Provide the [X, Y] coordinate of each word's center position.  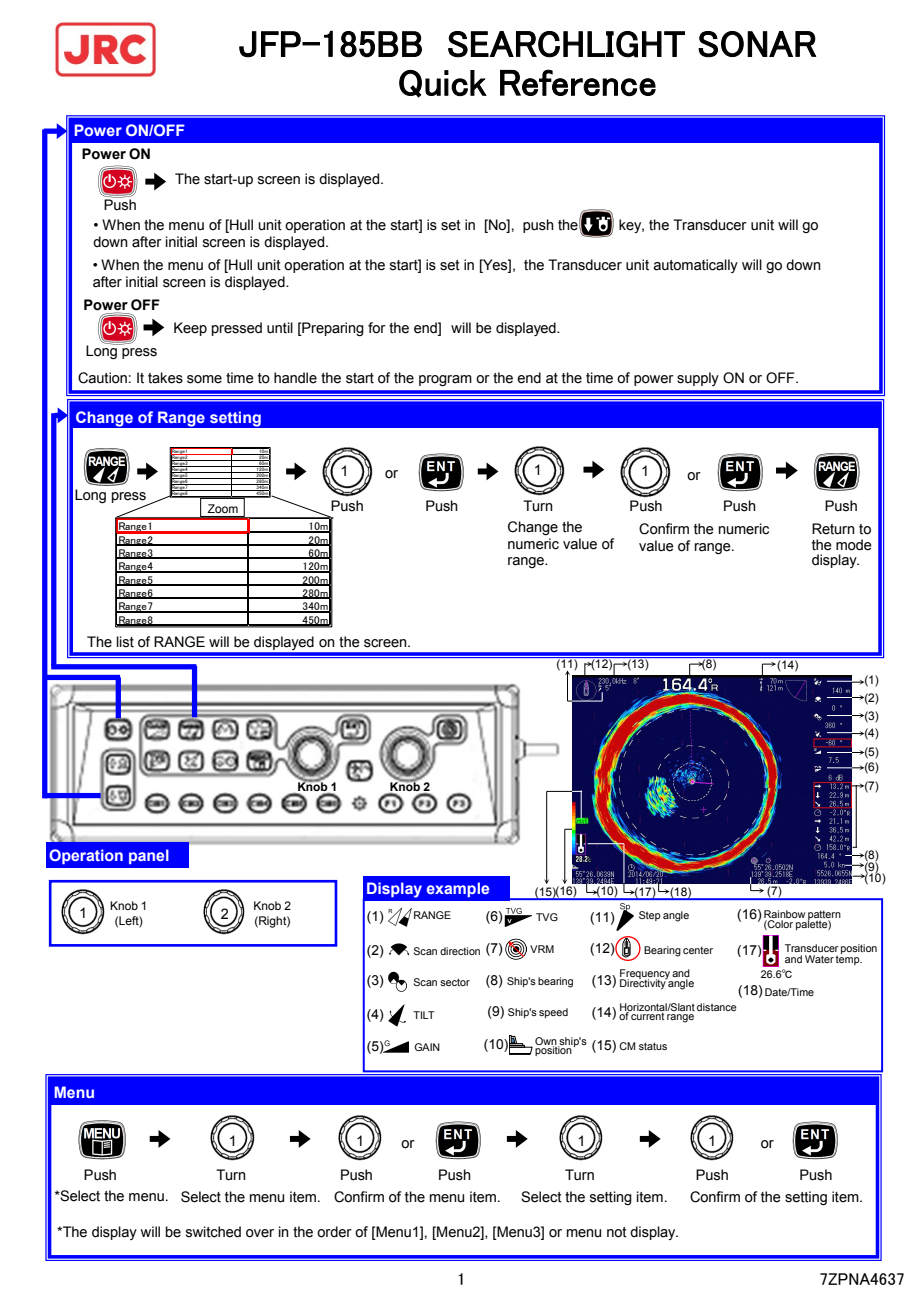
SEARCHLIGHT [566, 44]
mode [854, 545]
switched [213, 1232]
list [125, 642]
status [653, 1046]
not [617, 1232]
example [458, 889]
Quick [443, 84]
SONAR [757, 44]
